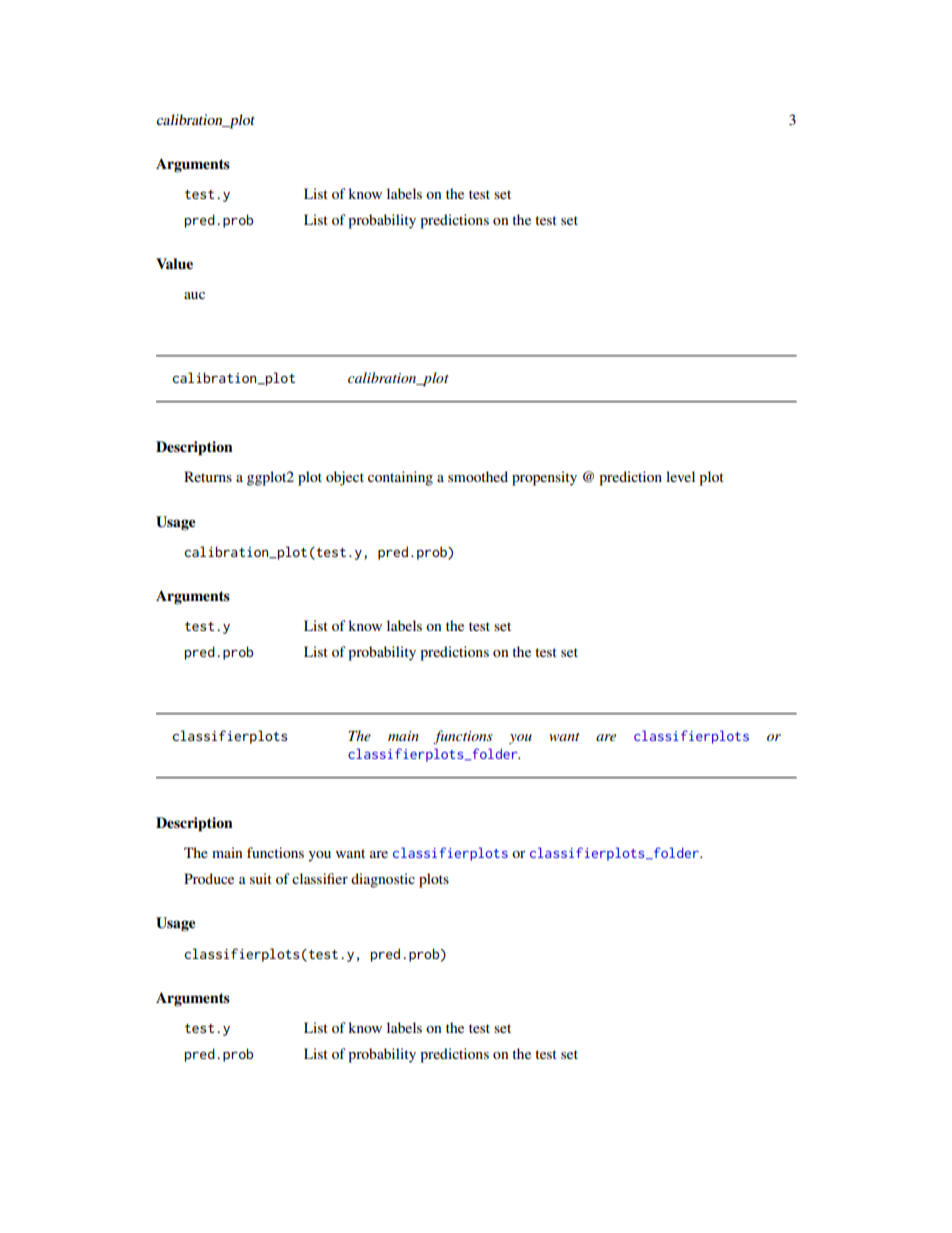 This screenshot has width=952, height=1233. I want to click on diagnostic, so click(383, 880).
